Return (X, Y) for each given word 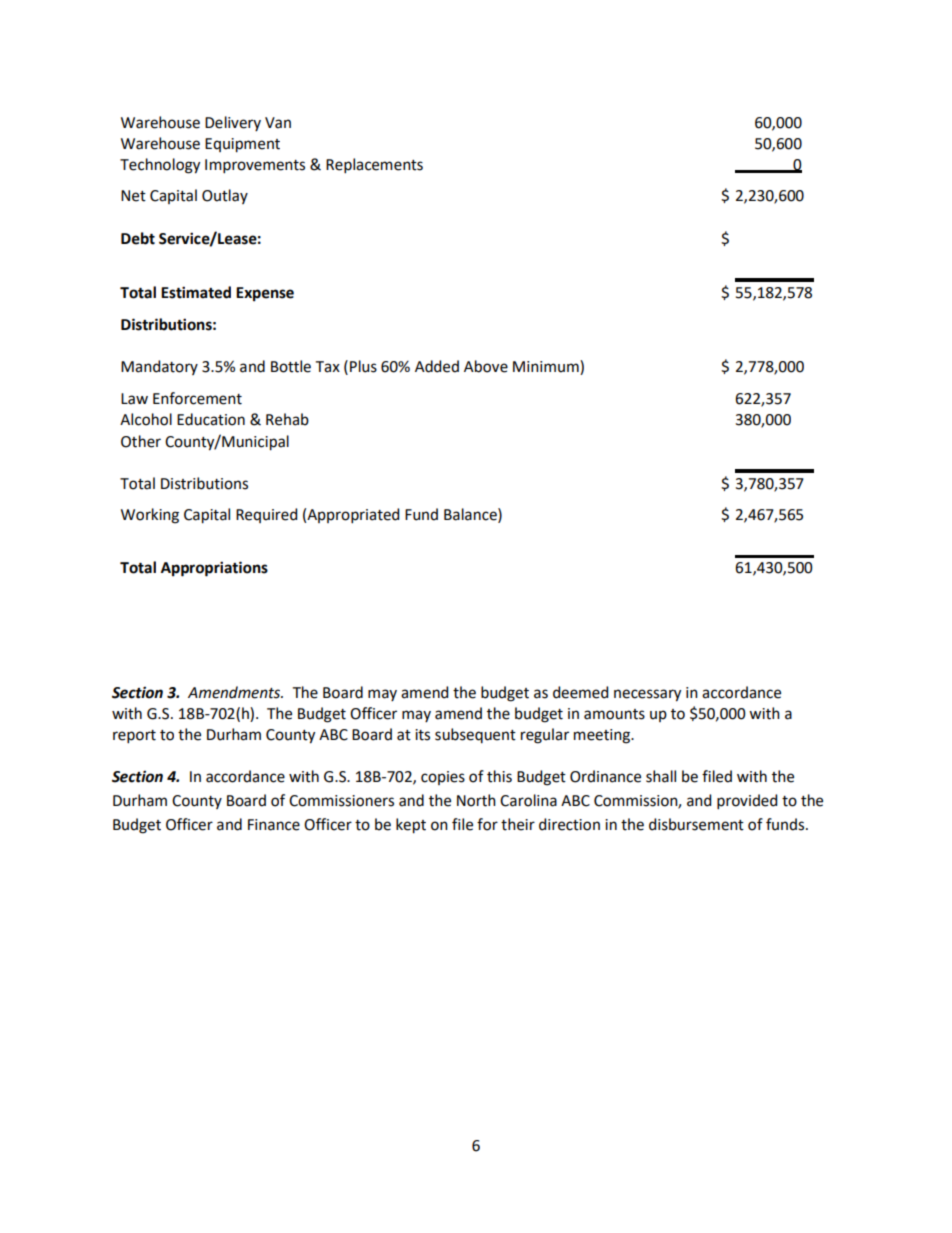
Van (278, 123)
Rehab (287, 419)
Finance (274, 825)
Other (141, 441)
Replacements (374, 165)
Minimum (547, 367)
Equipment (242, 145)
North (476, 800)
